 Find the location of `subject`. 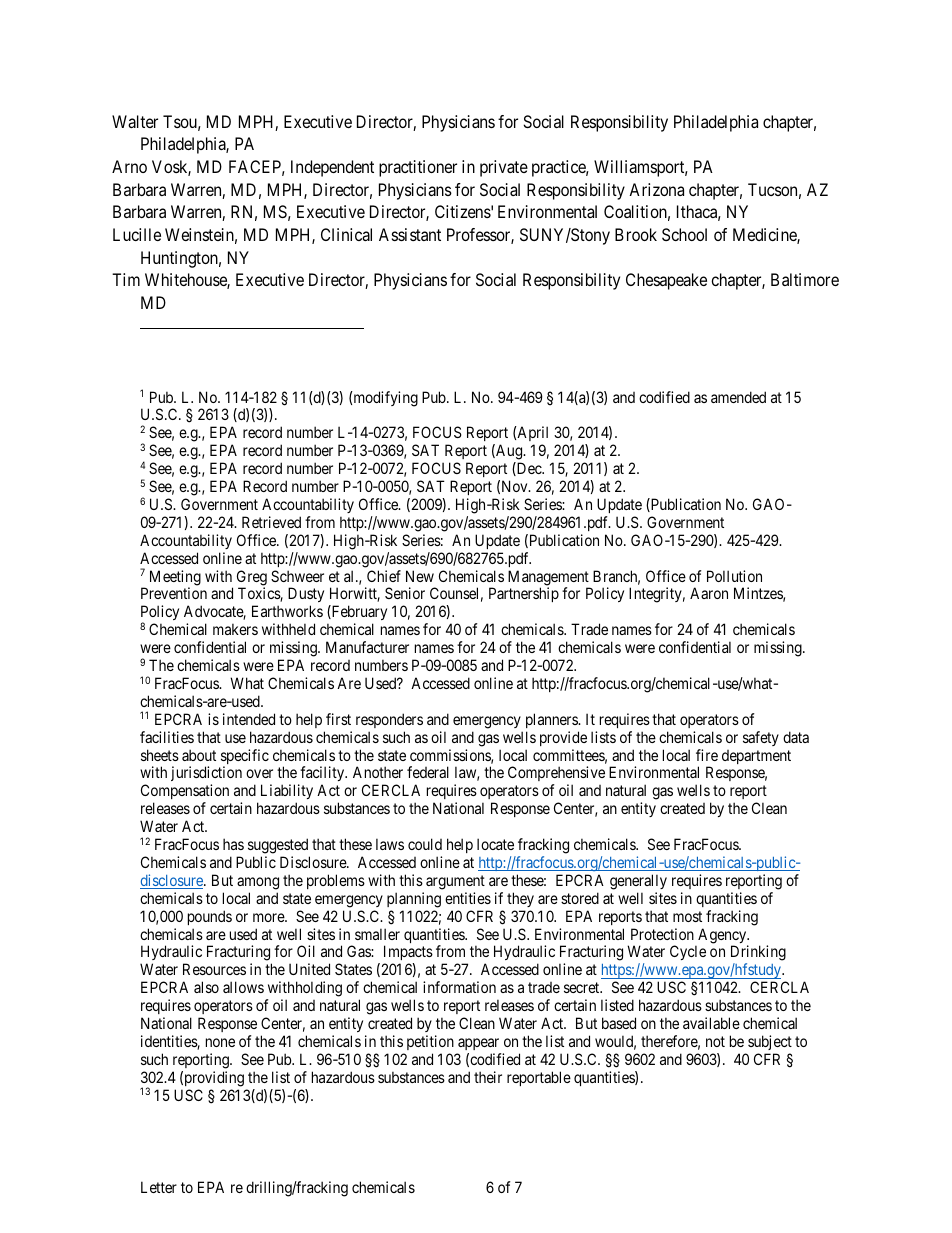

subject is located at coordinates (769, 1044).
